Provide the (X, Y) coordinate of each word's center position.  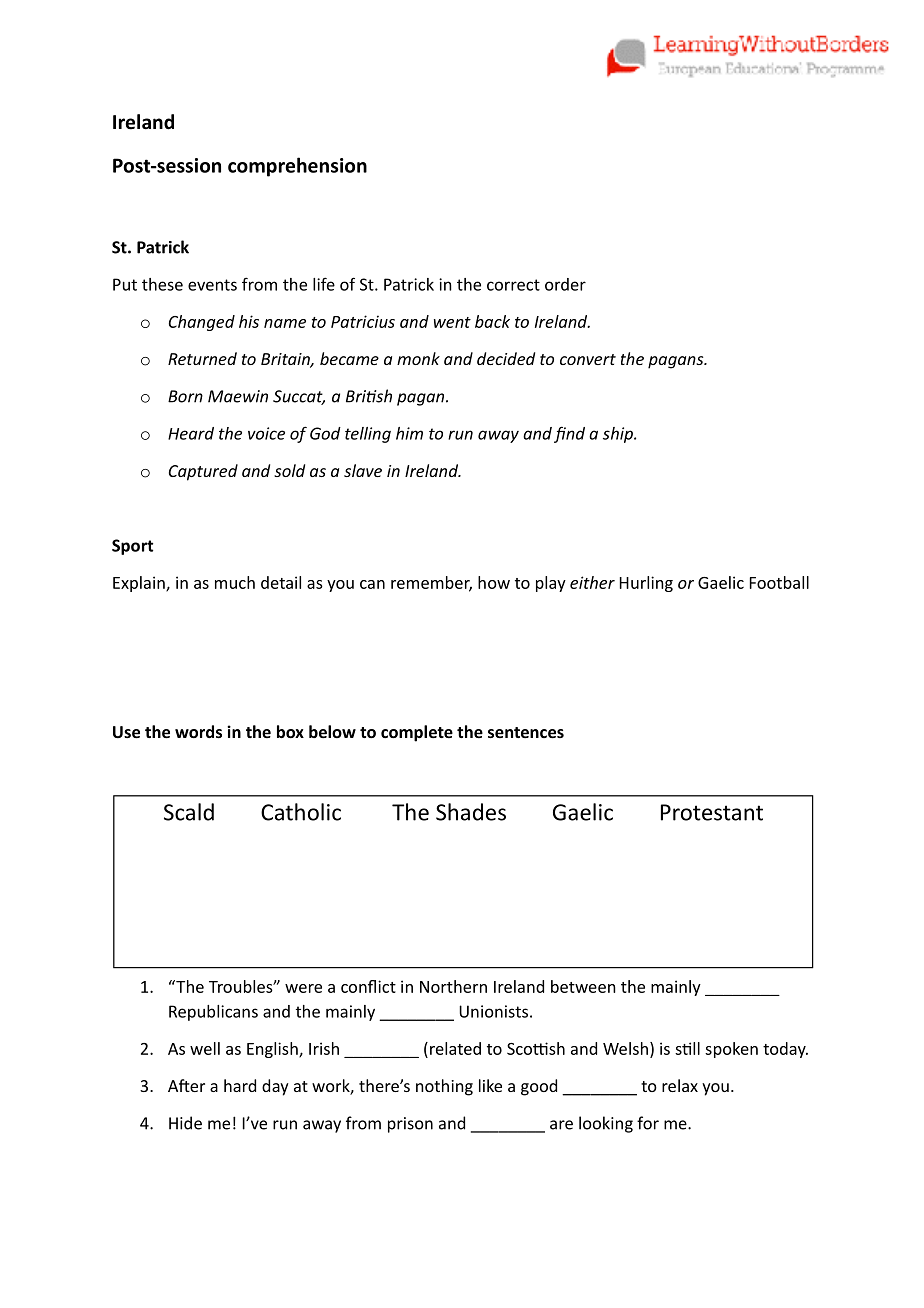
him (409, 433)
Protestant (712, 812)
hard (240, 1085)
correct (513, 285)
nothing (444, 1087)
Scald (189, 812)
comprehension (297, 167)
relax (680, 1085)
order (565, 284)
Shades (471, 812)
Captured (203, 472)
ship (619, 435)
